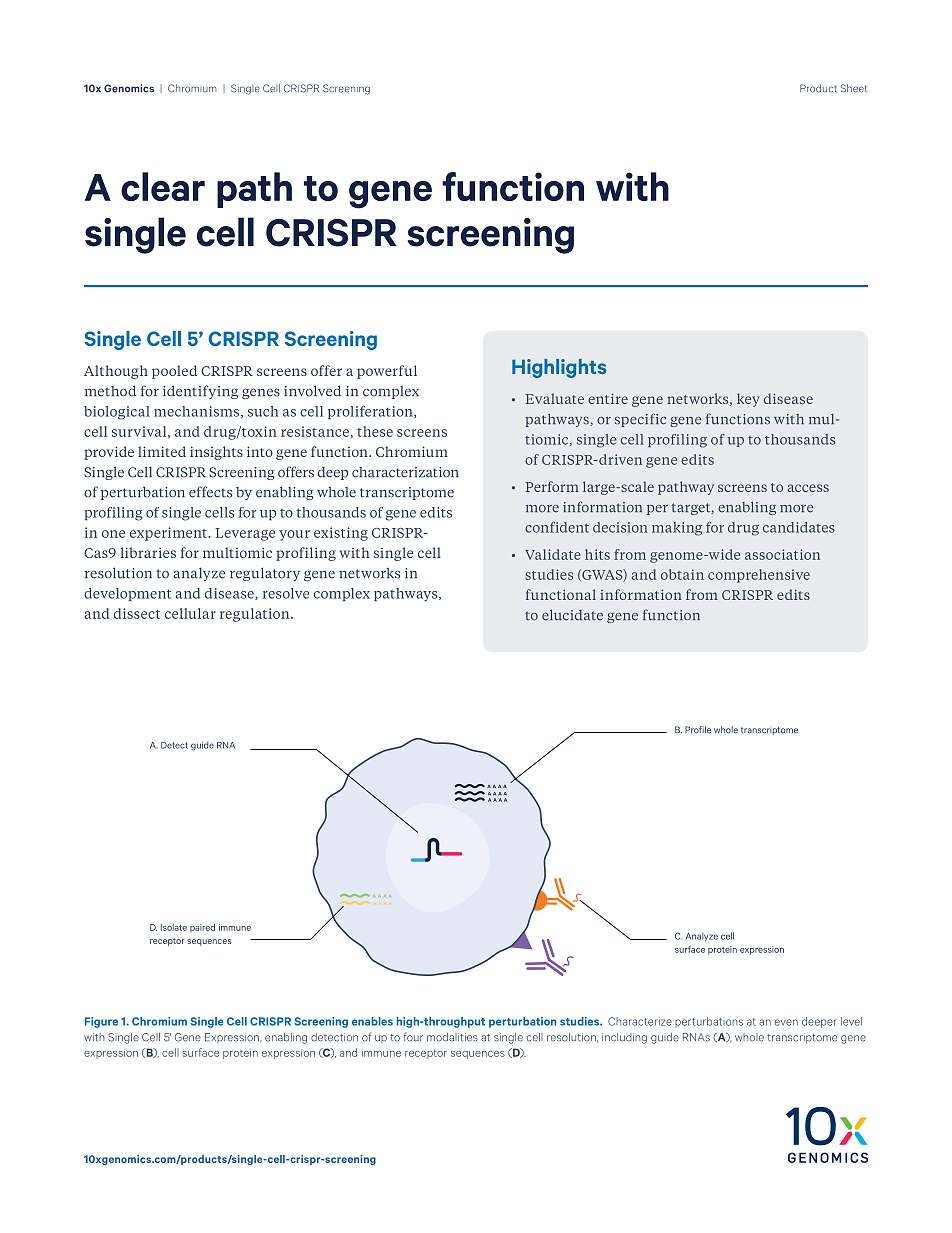 The width and height of the screenshot is (952, 1233). What do you see at coordinates (572, 615) in the screenshot?
I see `elucidate` at bounding box center [572, 615].
